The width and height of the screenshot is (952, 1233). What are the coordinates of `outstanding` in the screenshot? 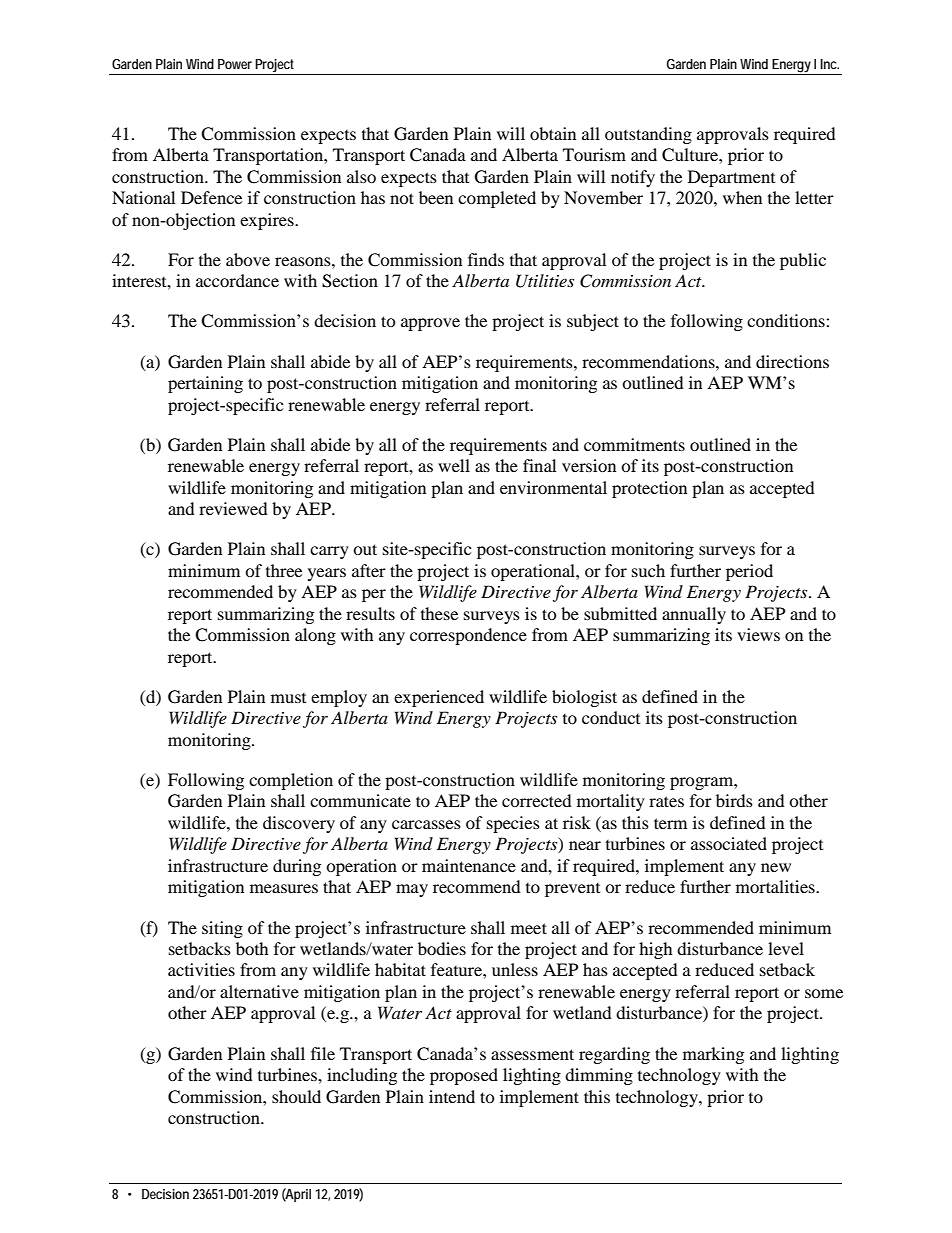 It's located at (648, 135).
